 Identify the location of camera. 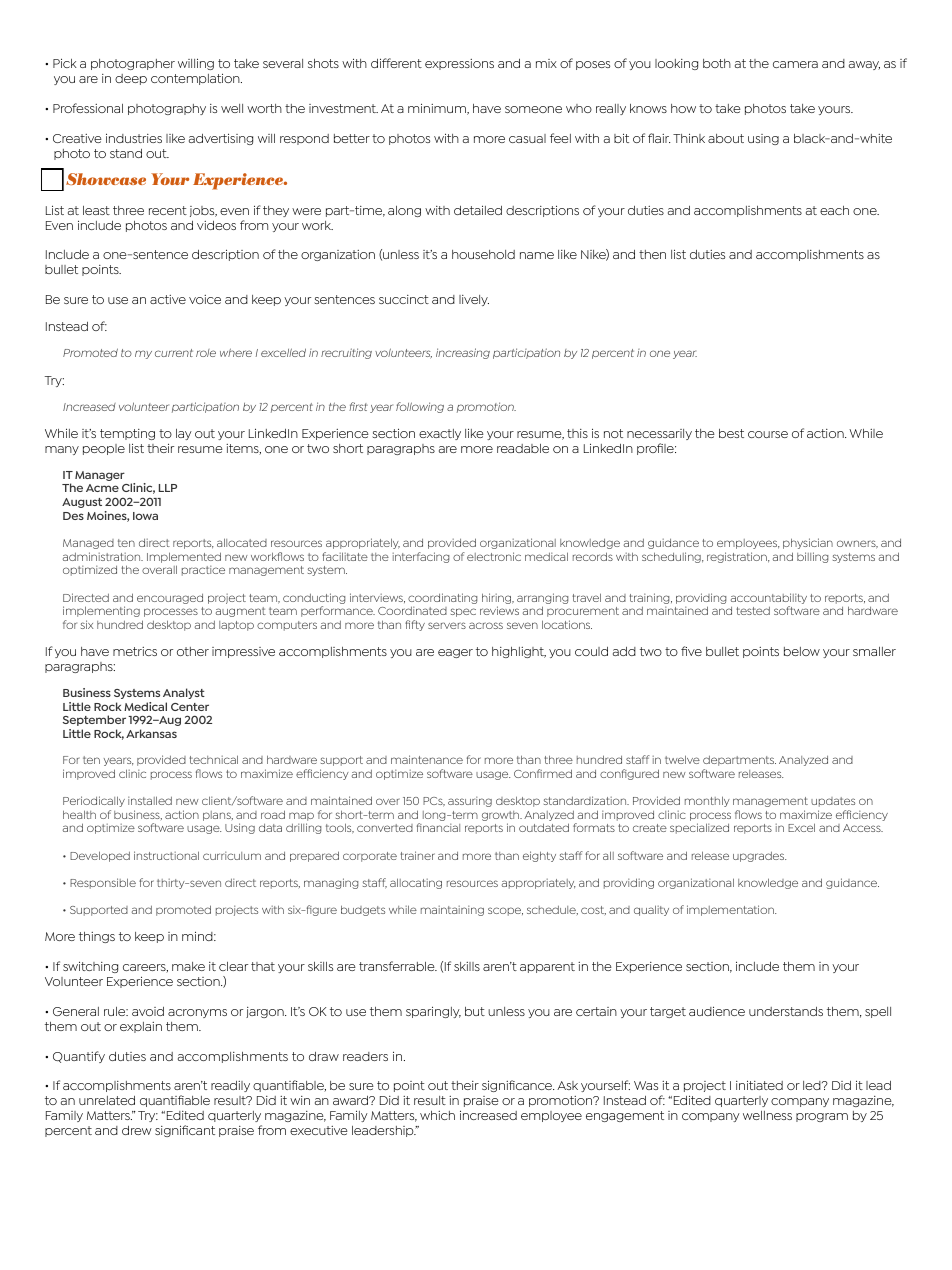
(795, 64).
